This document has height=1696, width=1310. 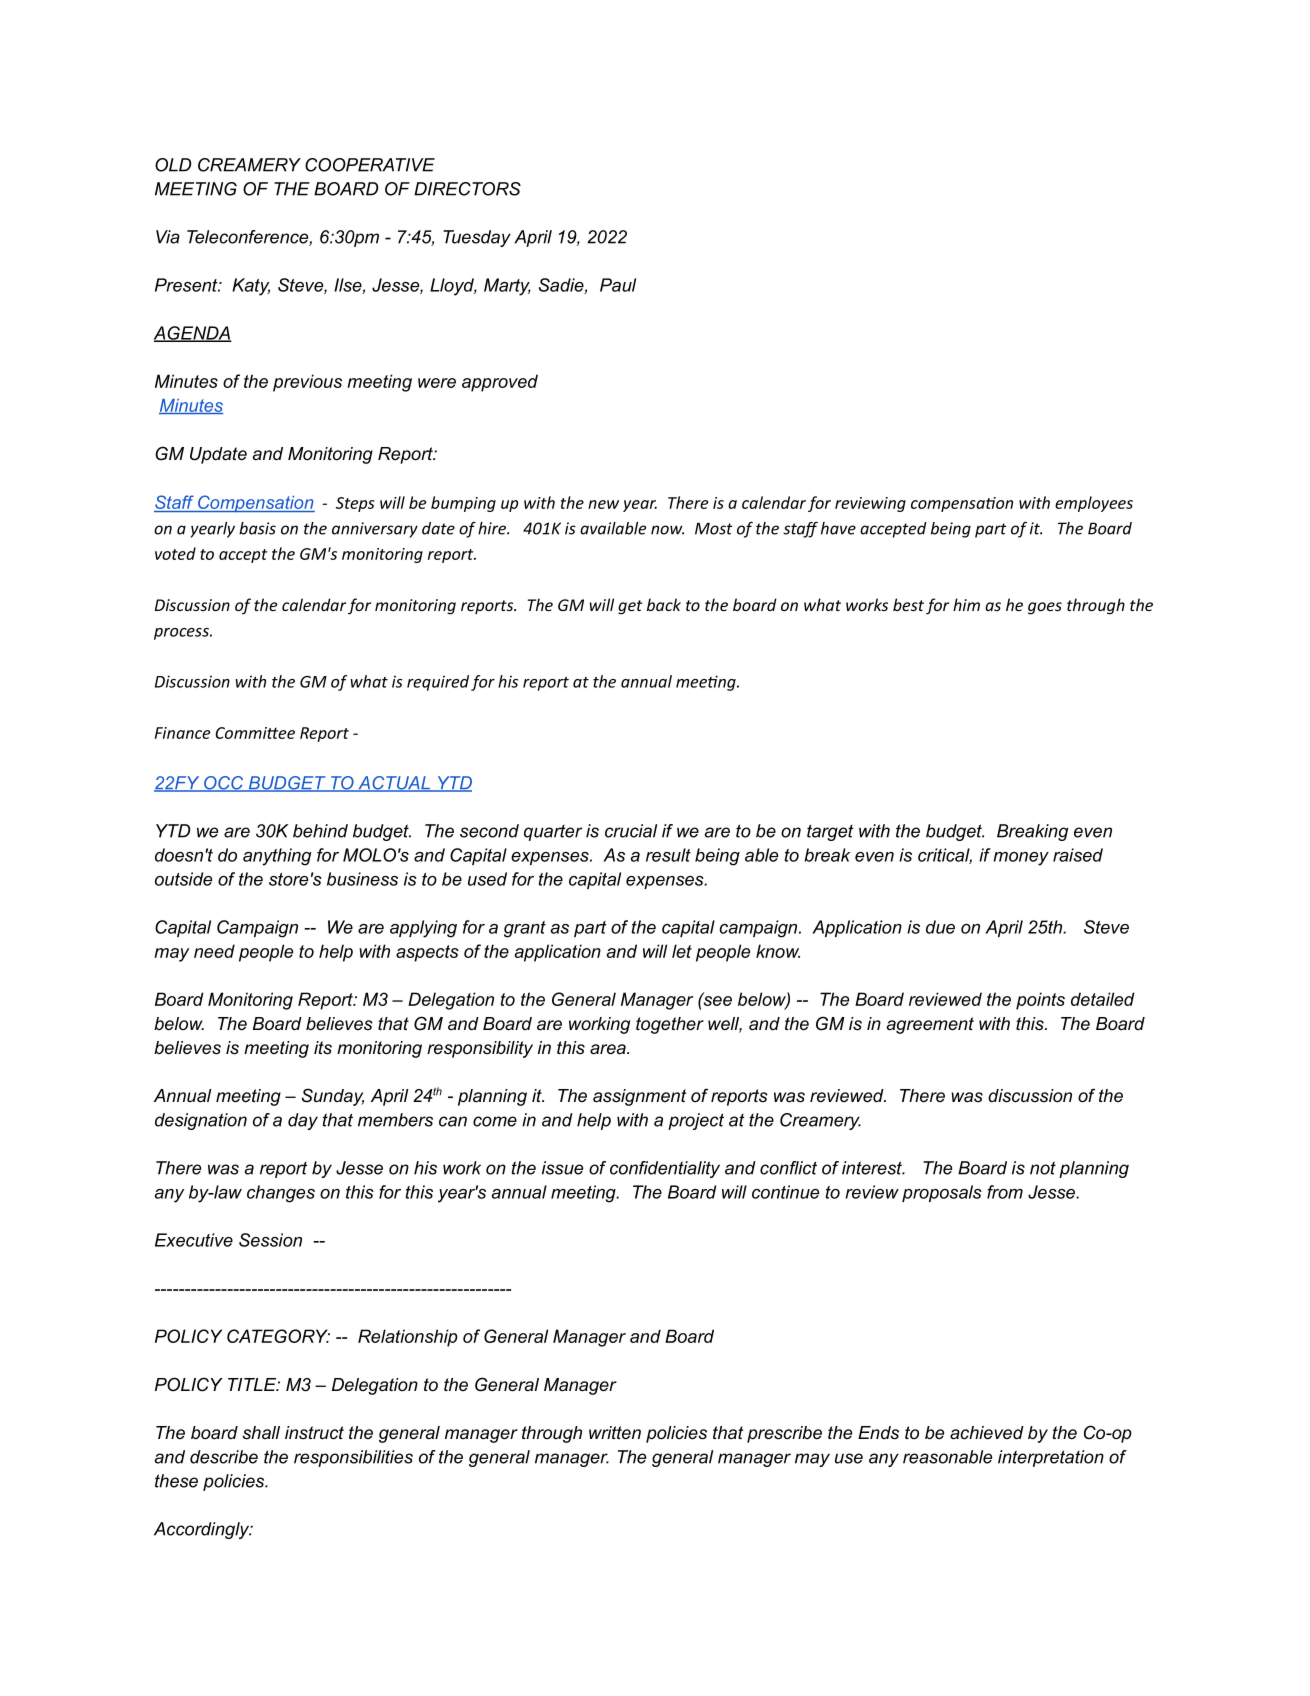 What do you see at coordinates (1021, 859) in the document?
I see `money` at bounding box center [1021, 859].
